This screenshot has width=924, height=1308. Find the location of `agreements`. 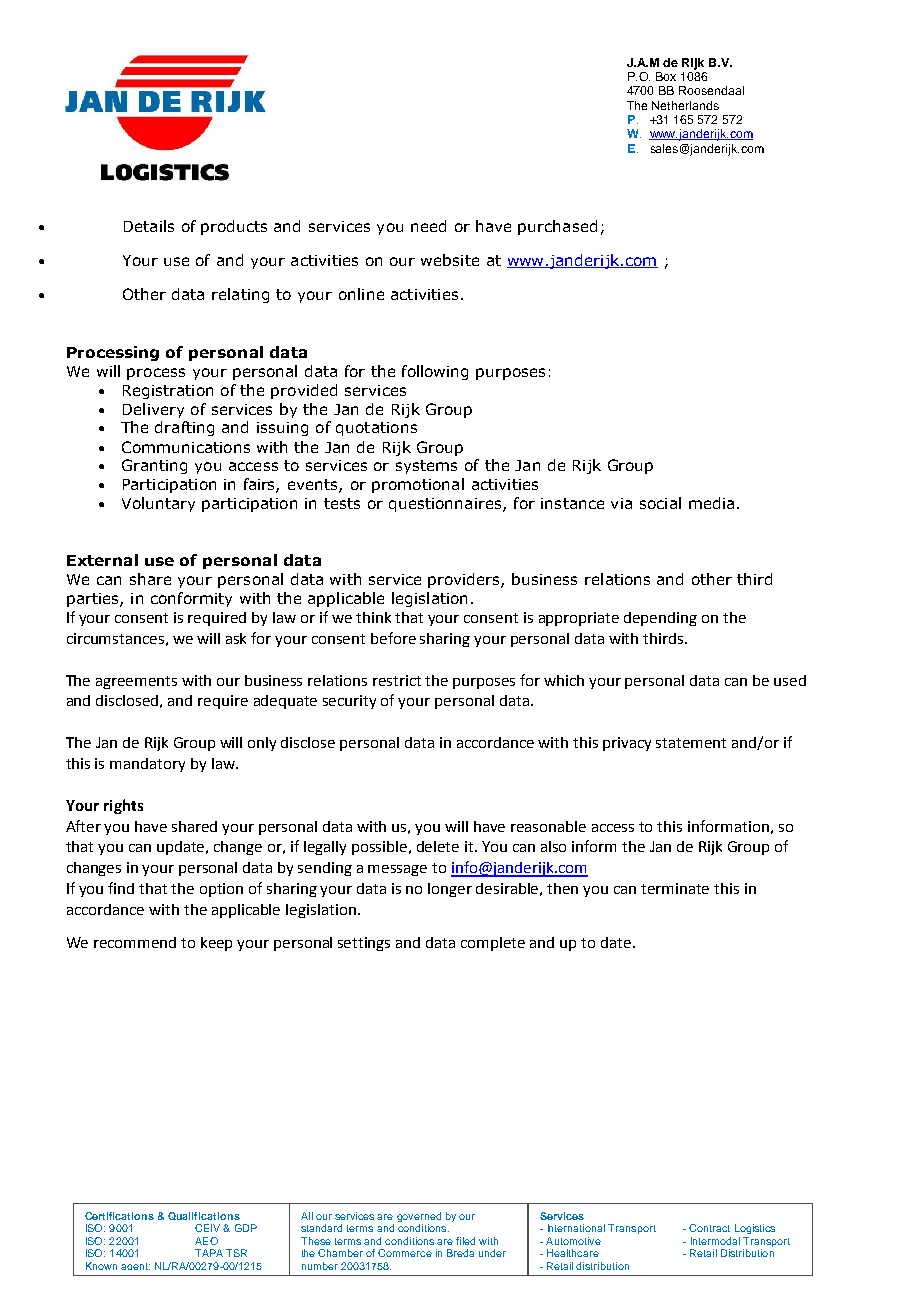

agreements is located at coordinates (136, 682).
